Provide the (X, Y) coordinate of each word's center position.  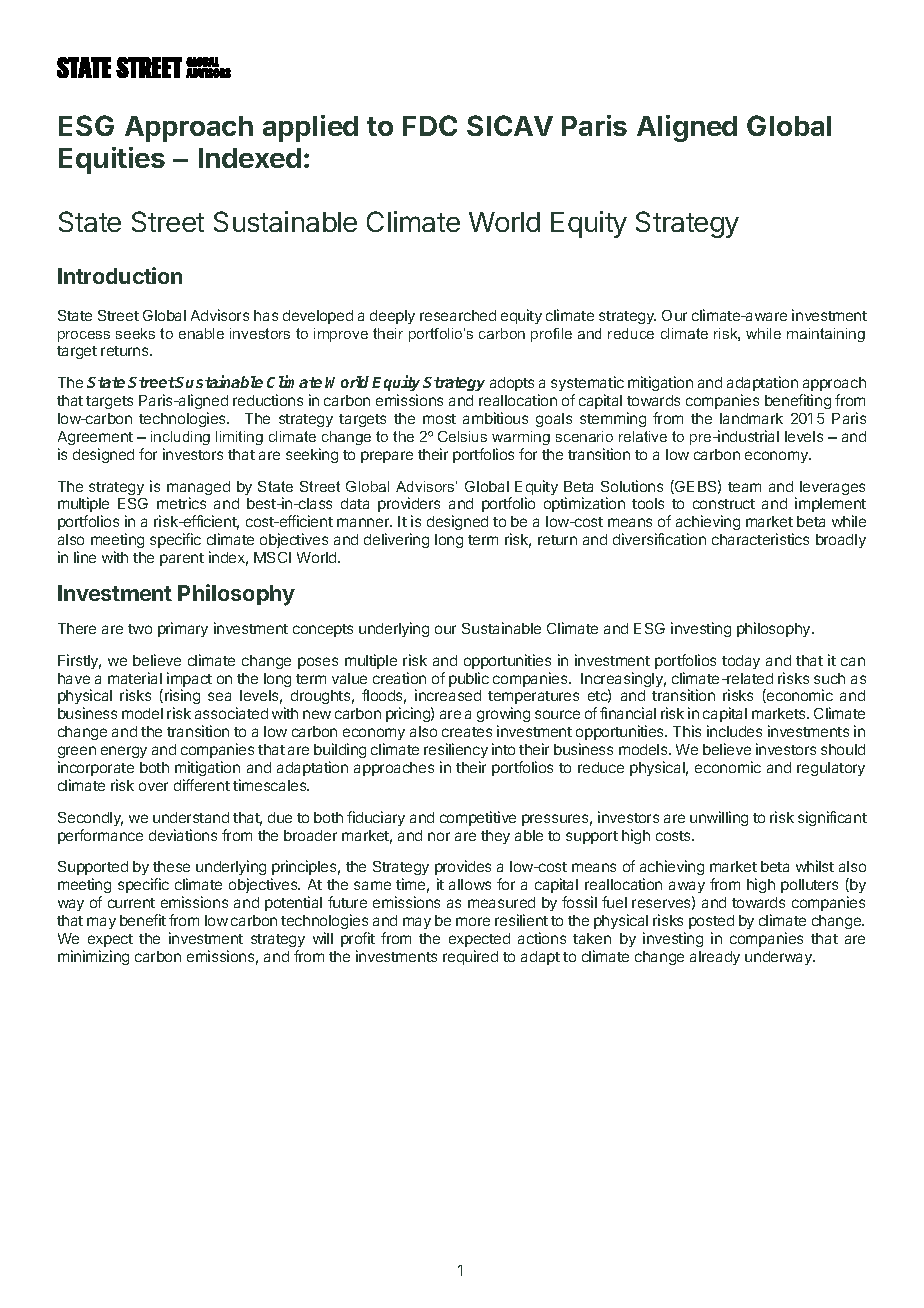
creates (467, 732)
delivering (396, 540)
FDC (430, 125)
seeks (135, 333)
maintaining (826, 335)
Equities (112, 160)
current (131, 903)
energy (124, 752)
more (473, 921)
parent (182, 559)
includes (734, 731)
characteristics (760, 539)
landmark (751, 418)
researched (458, 315)
